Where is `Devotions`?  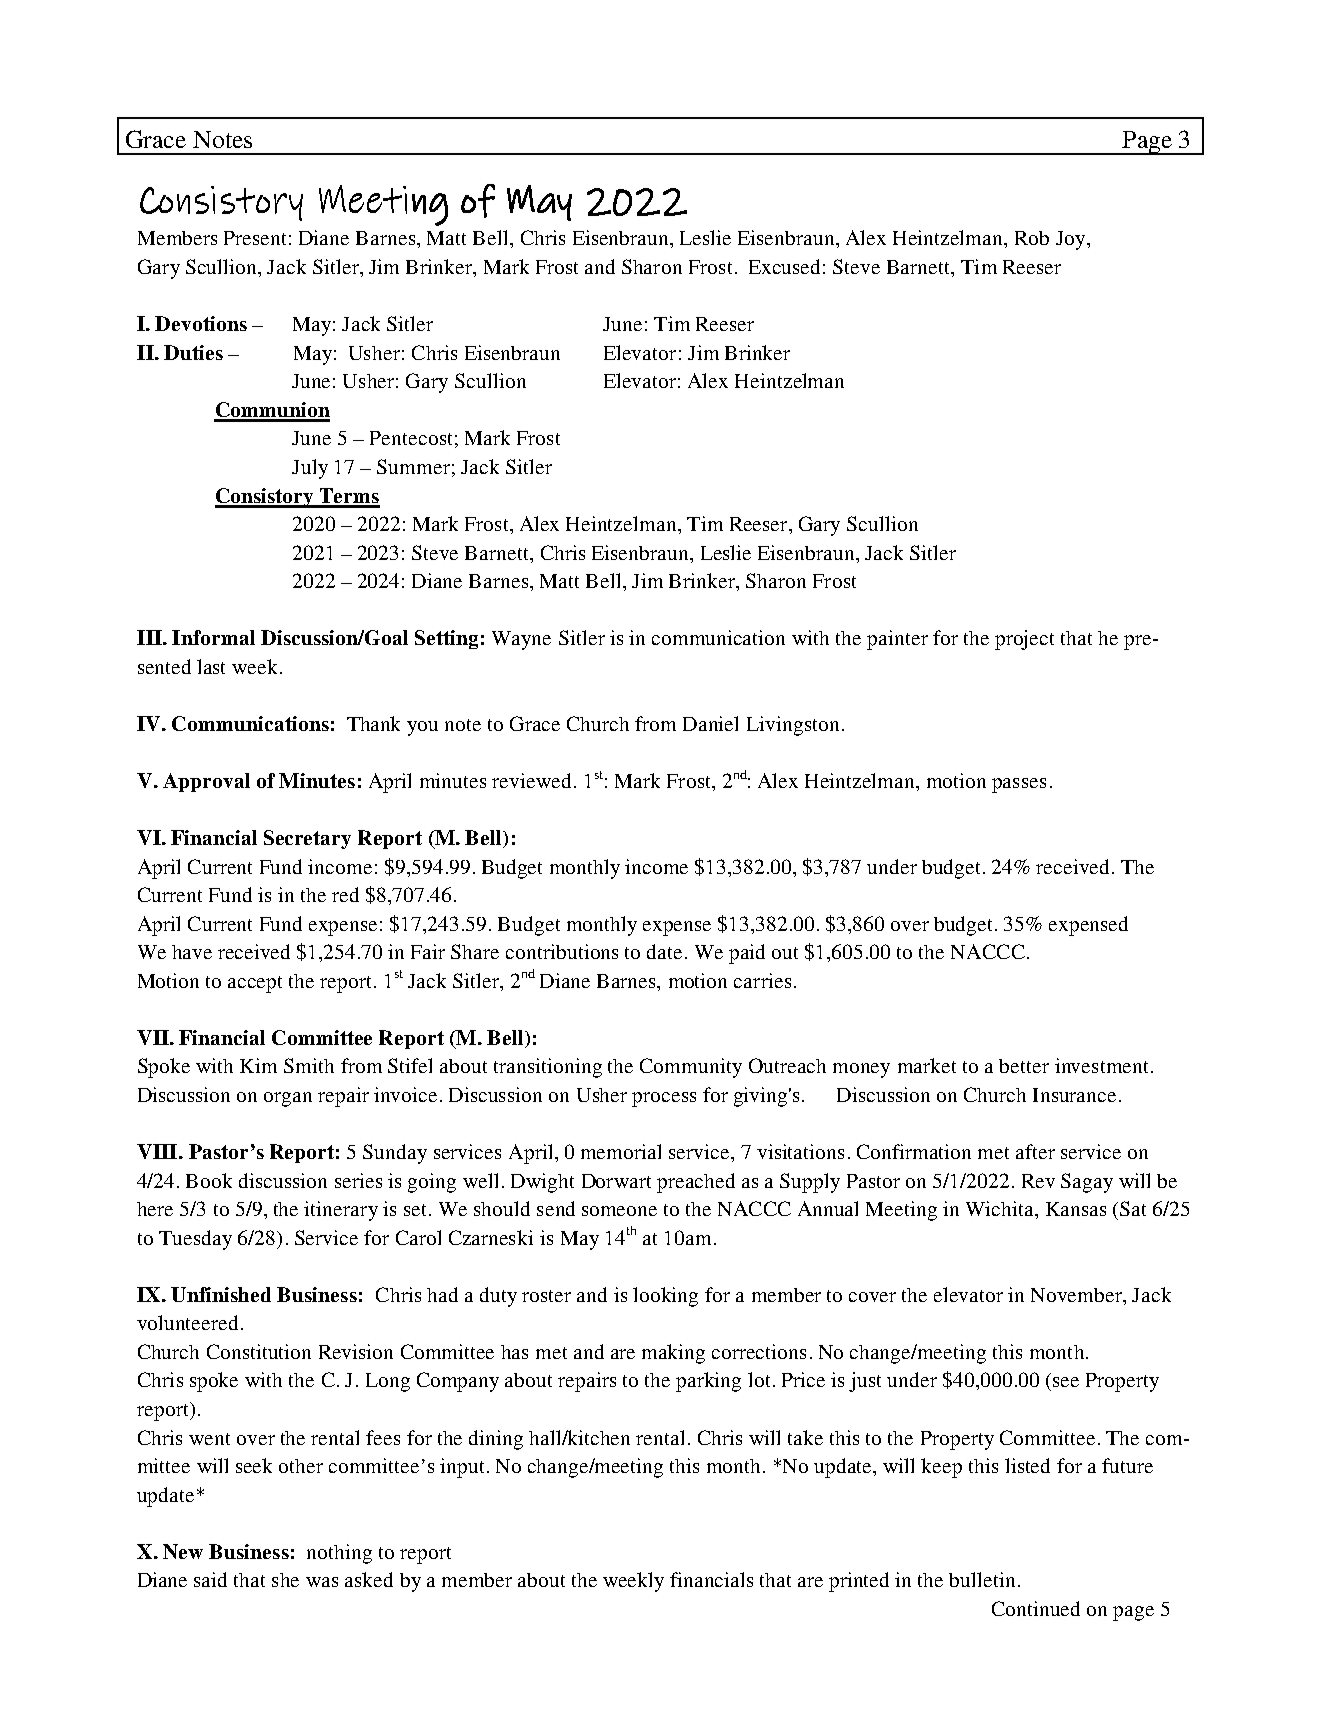
Devotions is located at coordinates (201, 323).
